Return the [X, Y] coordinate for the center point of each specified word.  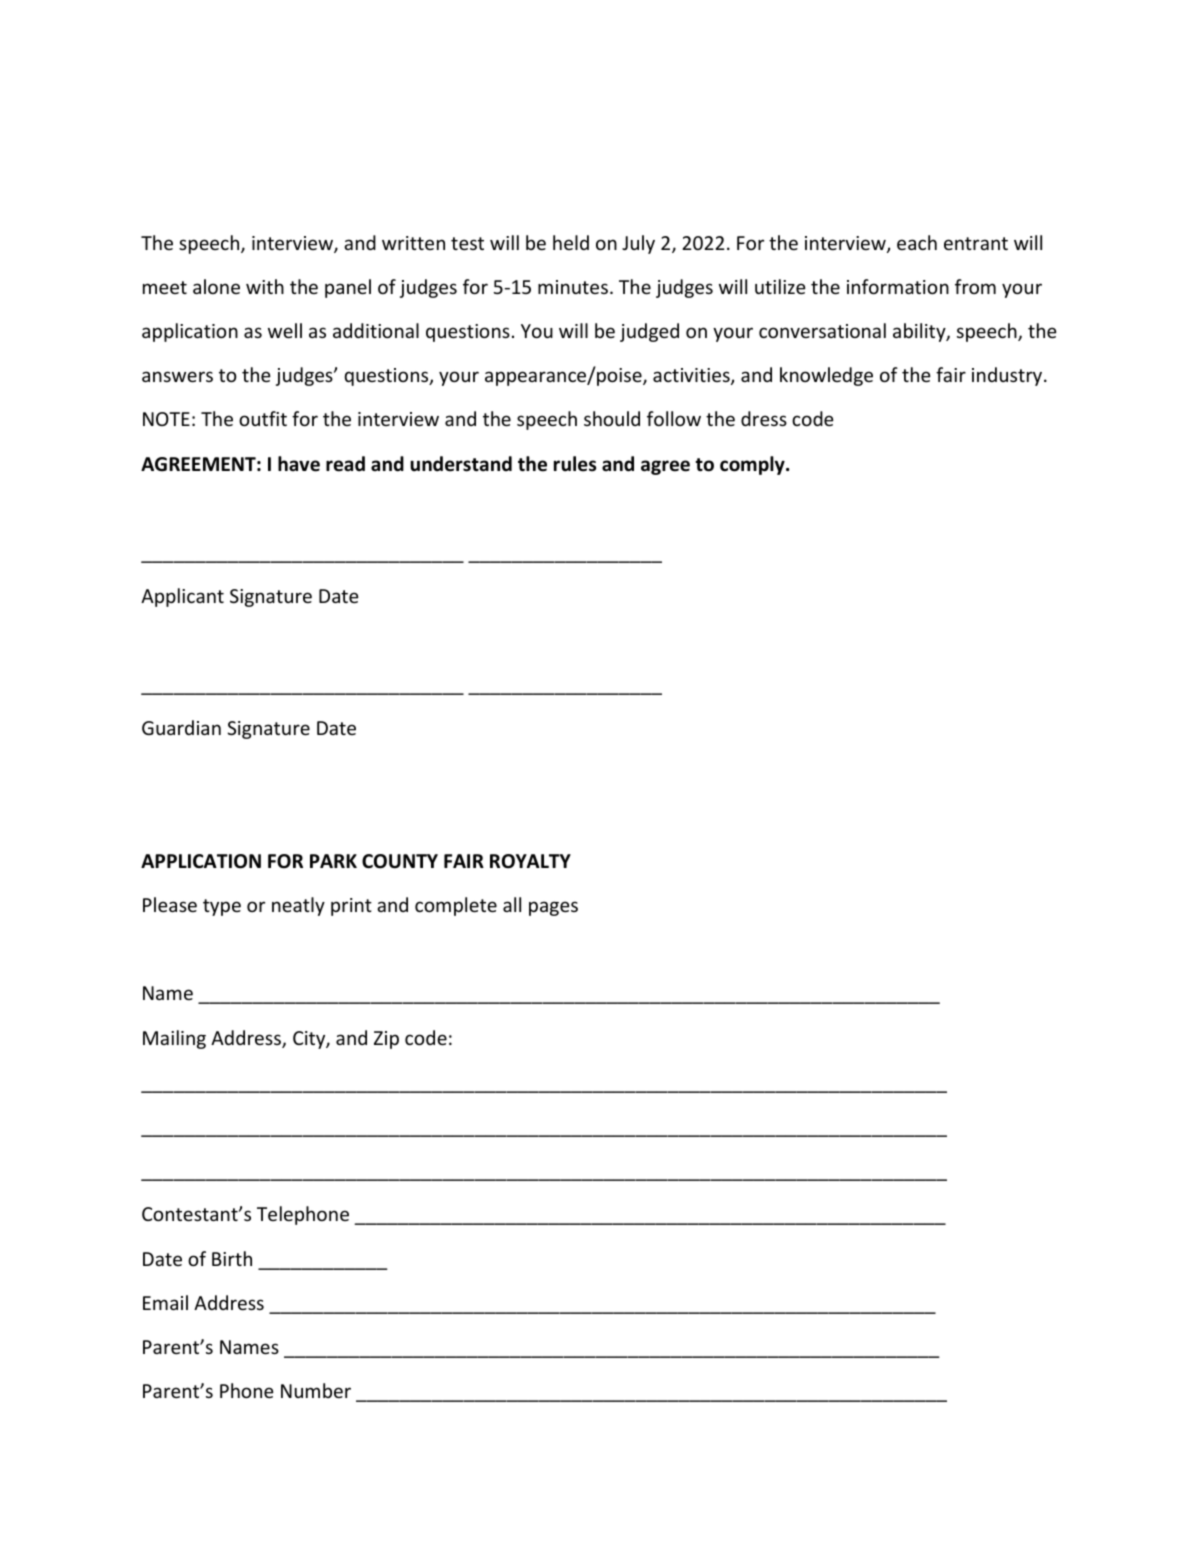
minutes [573, 287]
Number [316, 1390]
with [265, 286]
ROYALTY [530, 861]
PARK [333, 861]
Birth [232, 1258]
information [898, 286]
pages [553, 908]
